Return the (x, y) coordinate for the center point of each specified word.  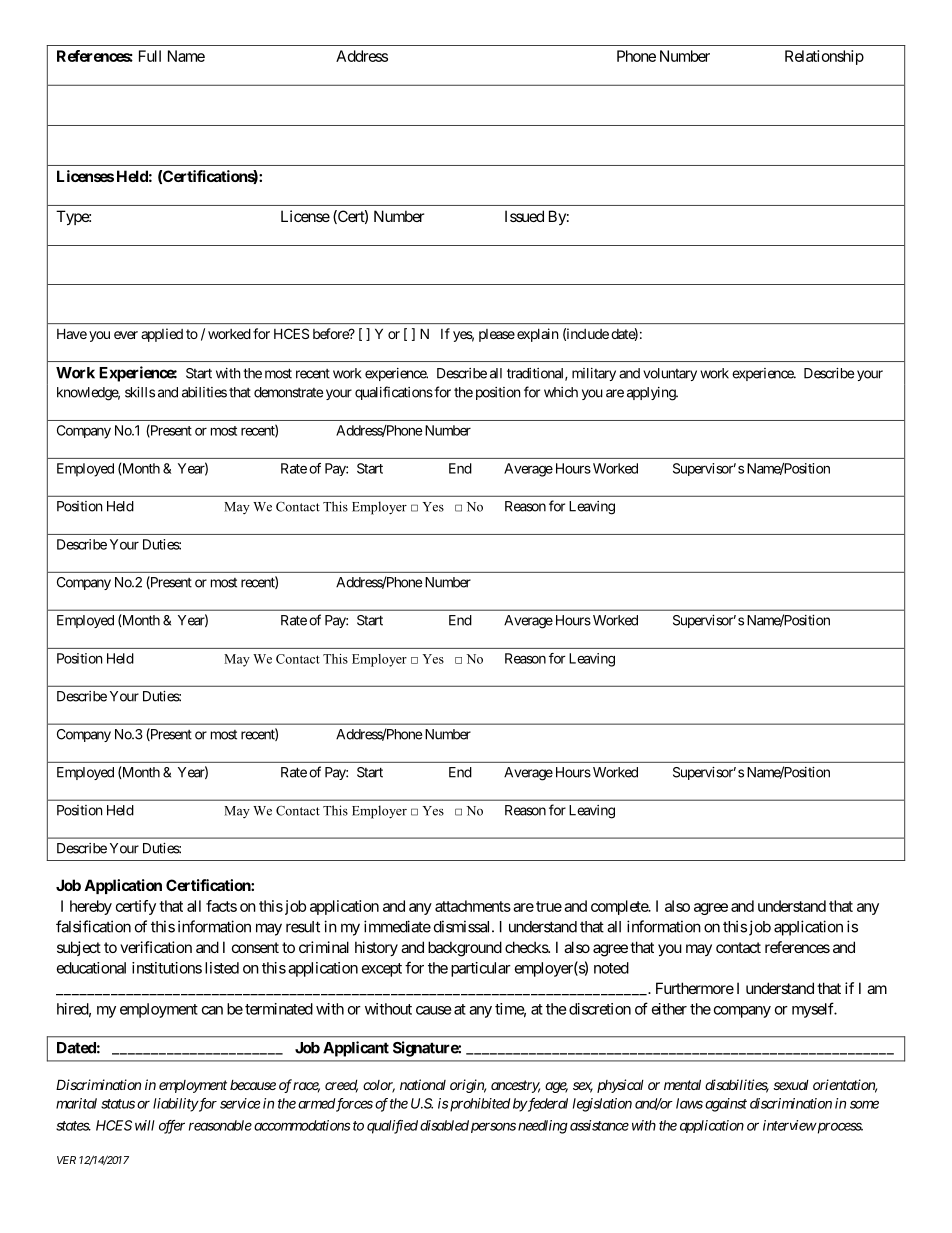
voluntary (670, 374)
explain (537, 335)
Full (150, 56)
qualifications (394, 393)
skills (140, 392)
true (549, 906)
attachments (473, 906)
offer (172, 1127)
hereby (91, 907)
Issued (524, 216)
